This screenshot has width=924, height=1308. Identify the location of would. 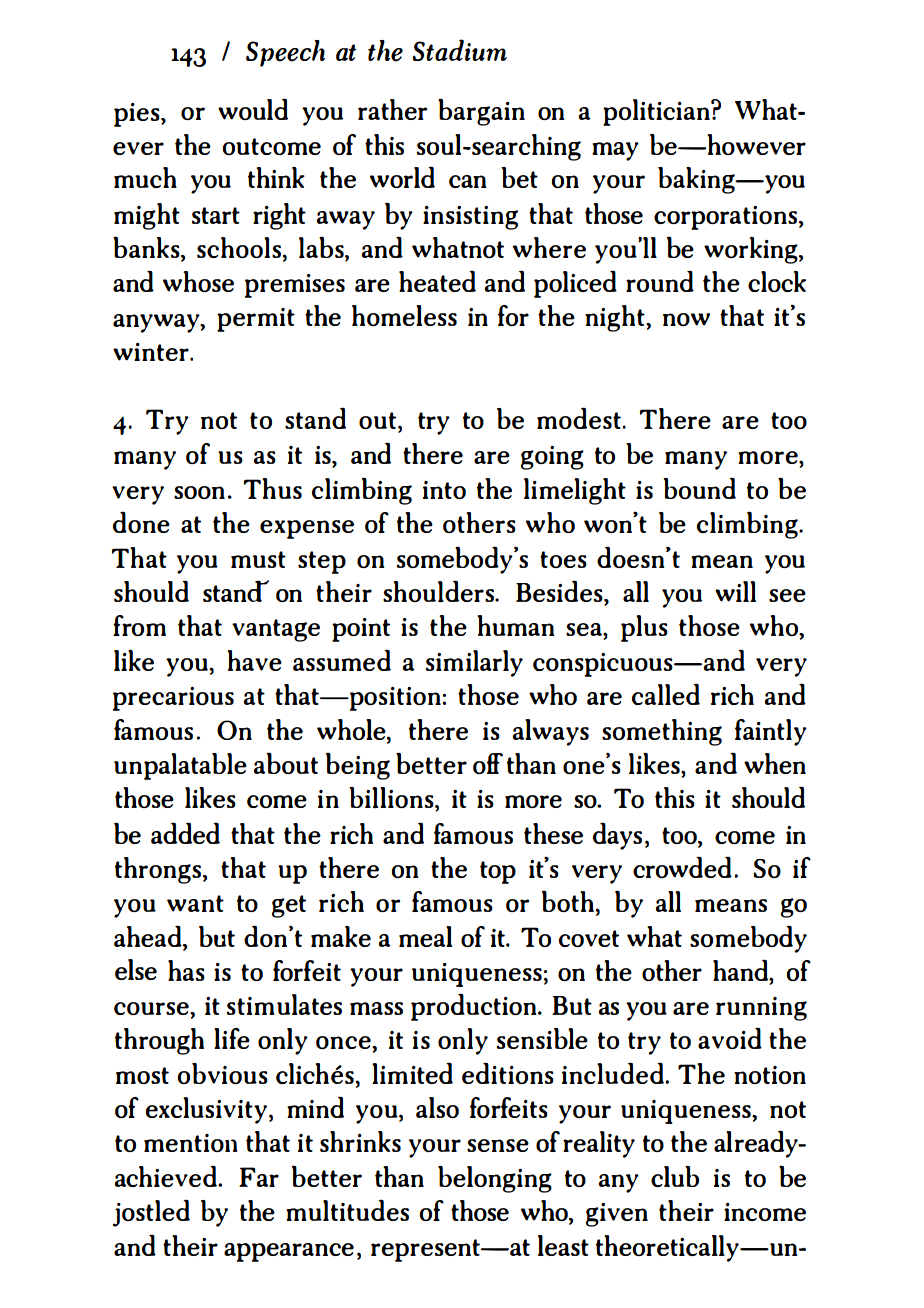
(253, 109).
